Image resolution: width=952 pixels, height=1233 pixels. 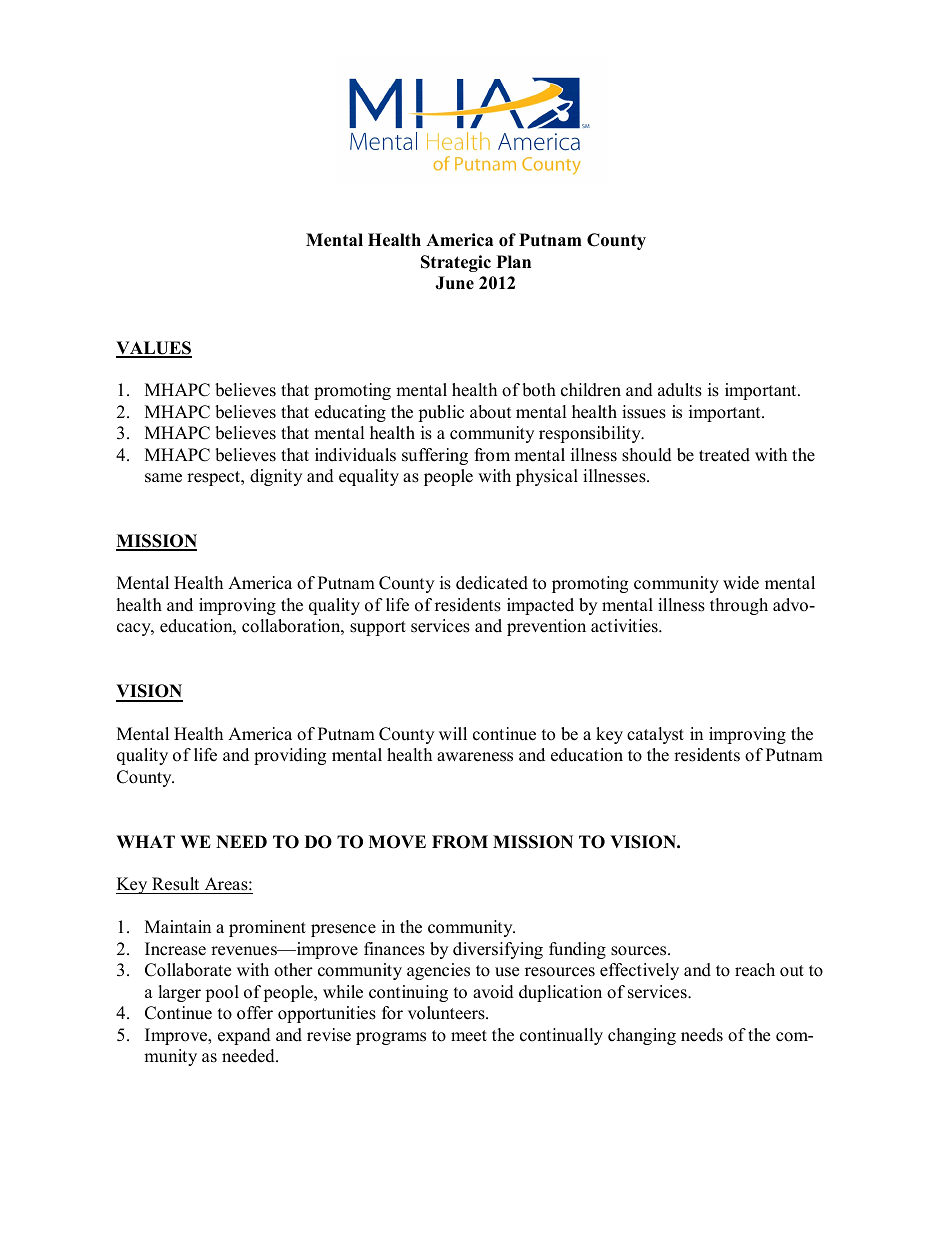 What do you see at coordinates (290, 756) in the screenshot?
I see `providing` at bounding box center [290, 756].
